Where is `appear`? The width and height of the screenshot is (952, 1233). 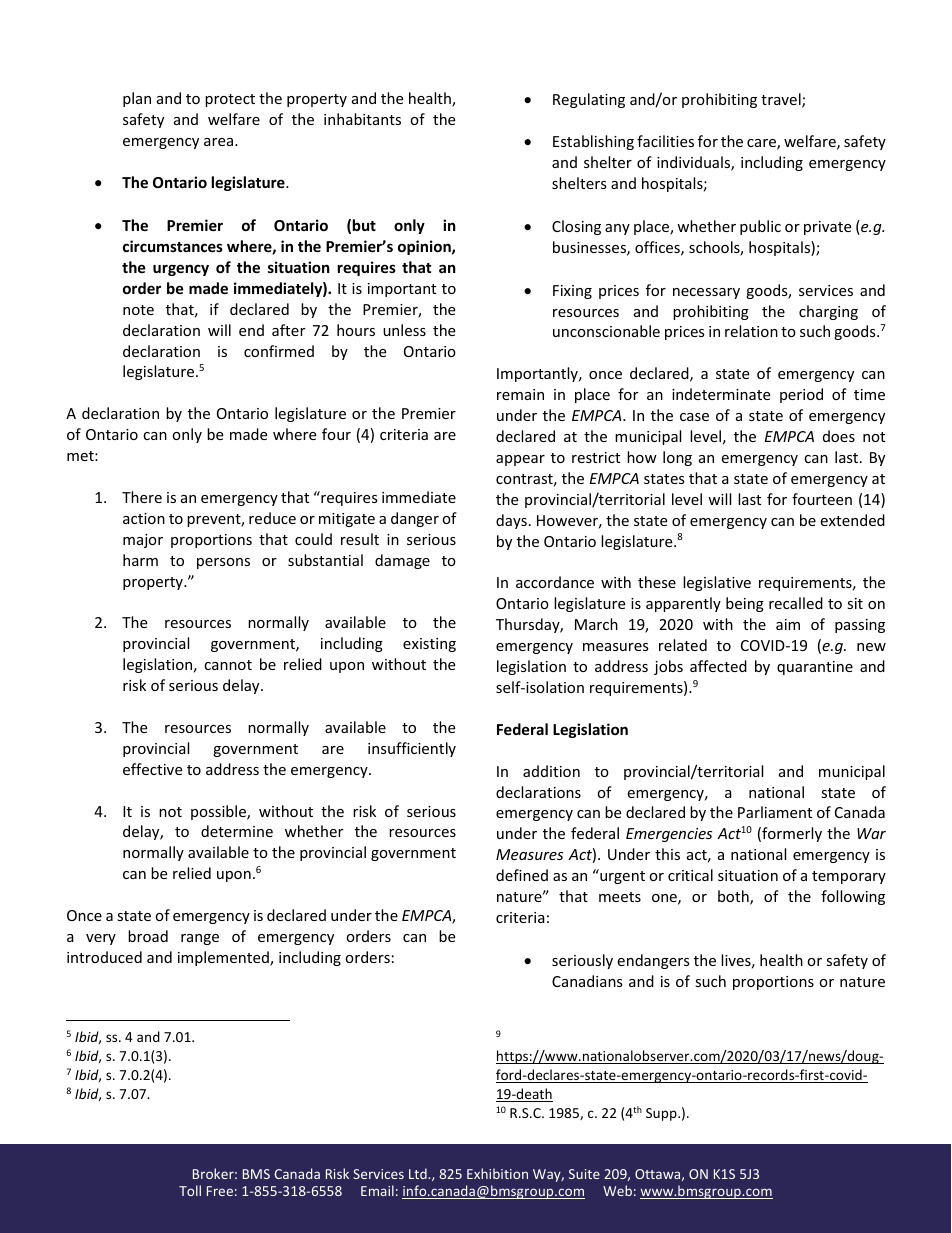
appear is located at coordinates (520, 460).
